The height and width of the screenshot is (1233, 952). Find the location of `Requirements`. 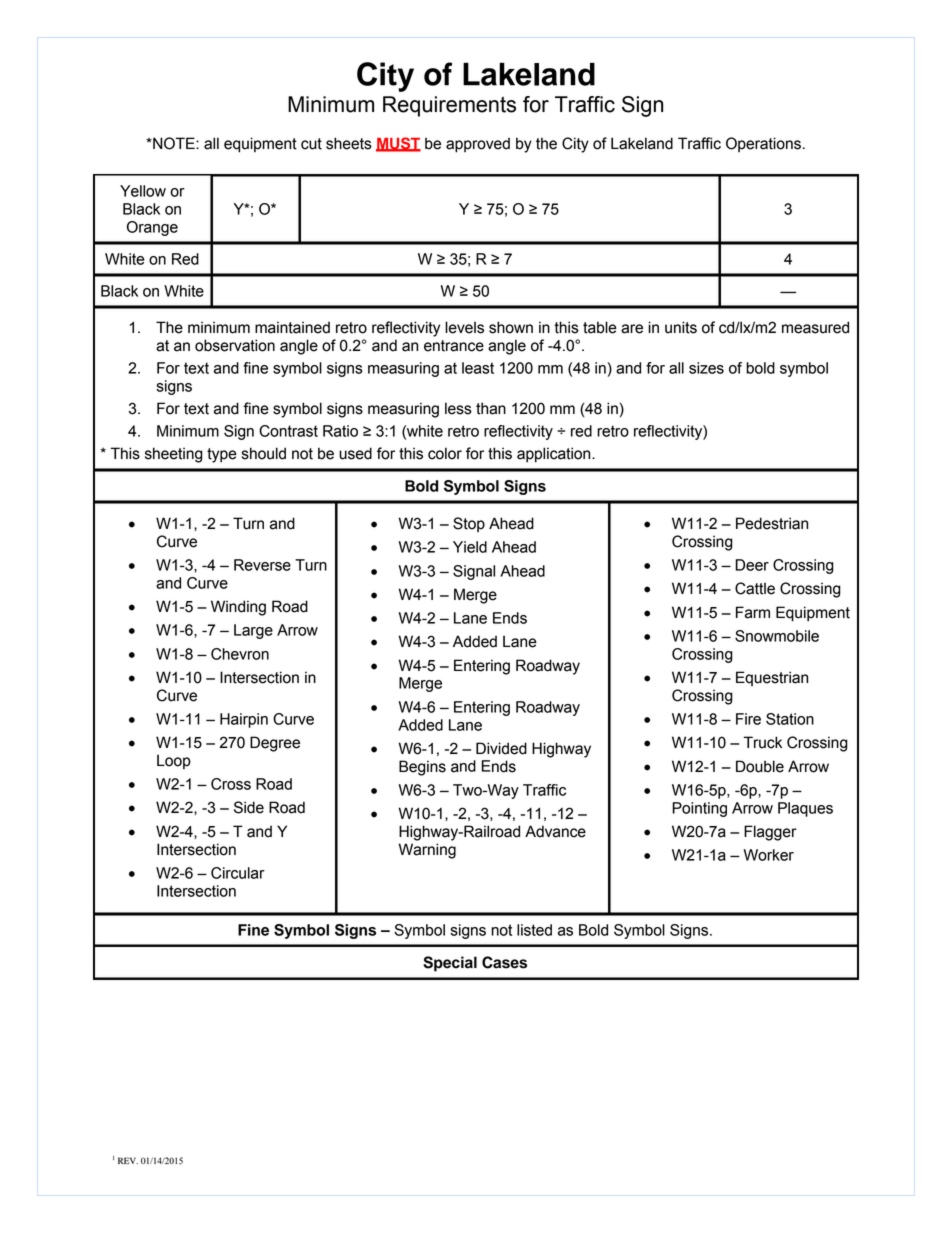

Requirements is located at coordinates (449, 106).
